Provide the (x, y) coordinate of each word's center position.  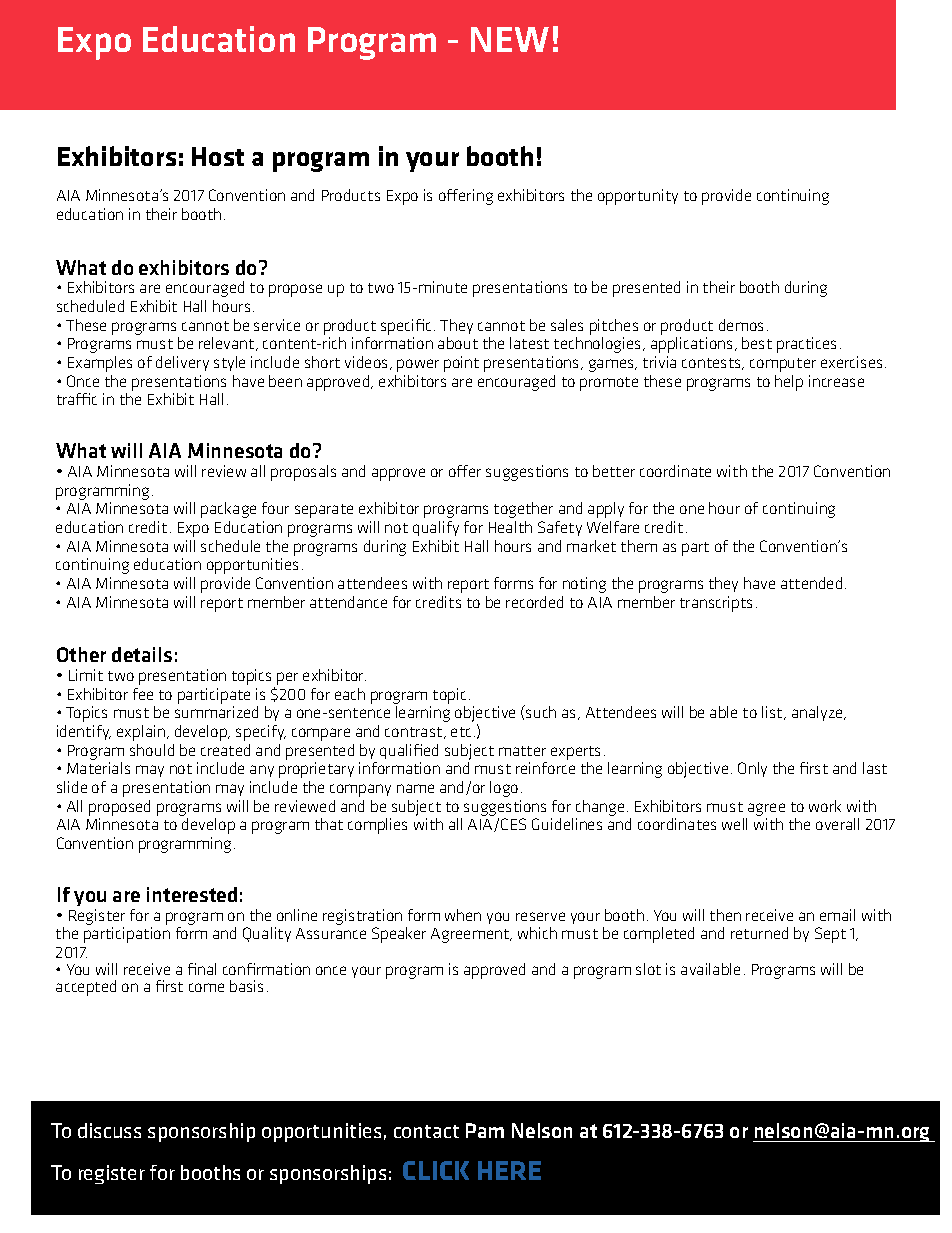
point (461, 364)
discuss (109, 1130)
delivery (182, 363)
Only (752, 769)
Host (218, 156)
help (789, 383)
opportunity (638, 197)
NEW (510, 39)
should (152, 750)
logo (504, 789)
